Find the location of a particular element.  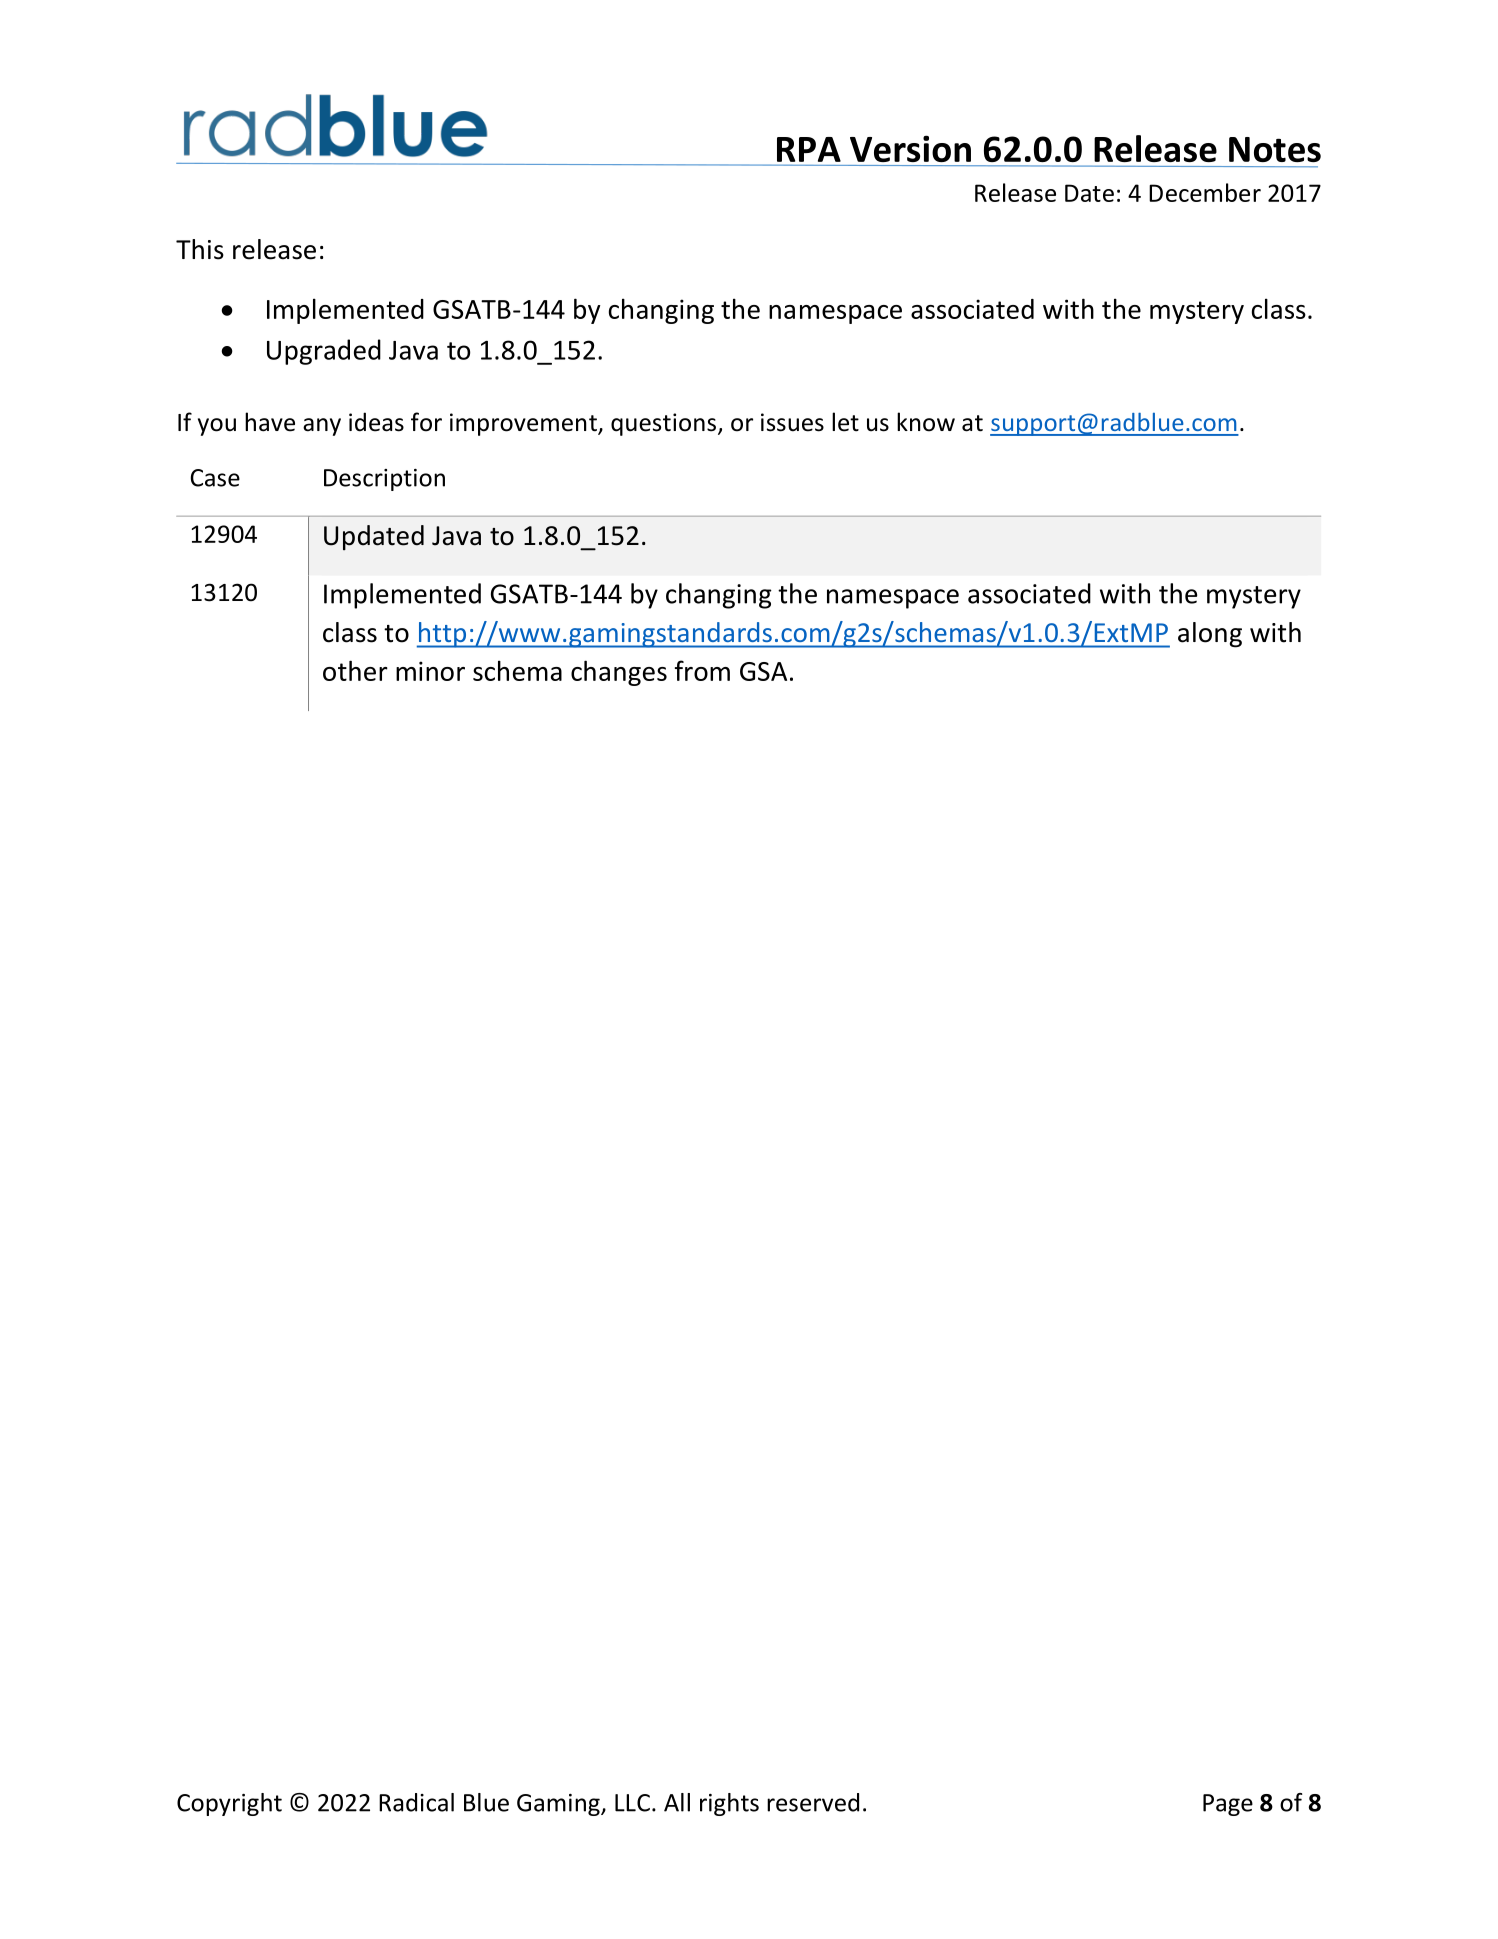

Page is located at coordinates (1228, 1805).
